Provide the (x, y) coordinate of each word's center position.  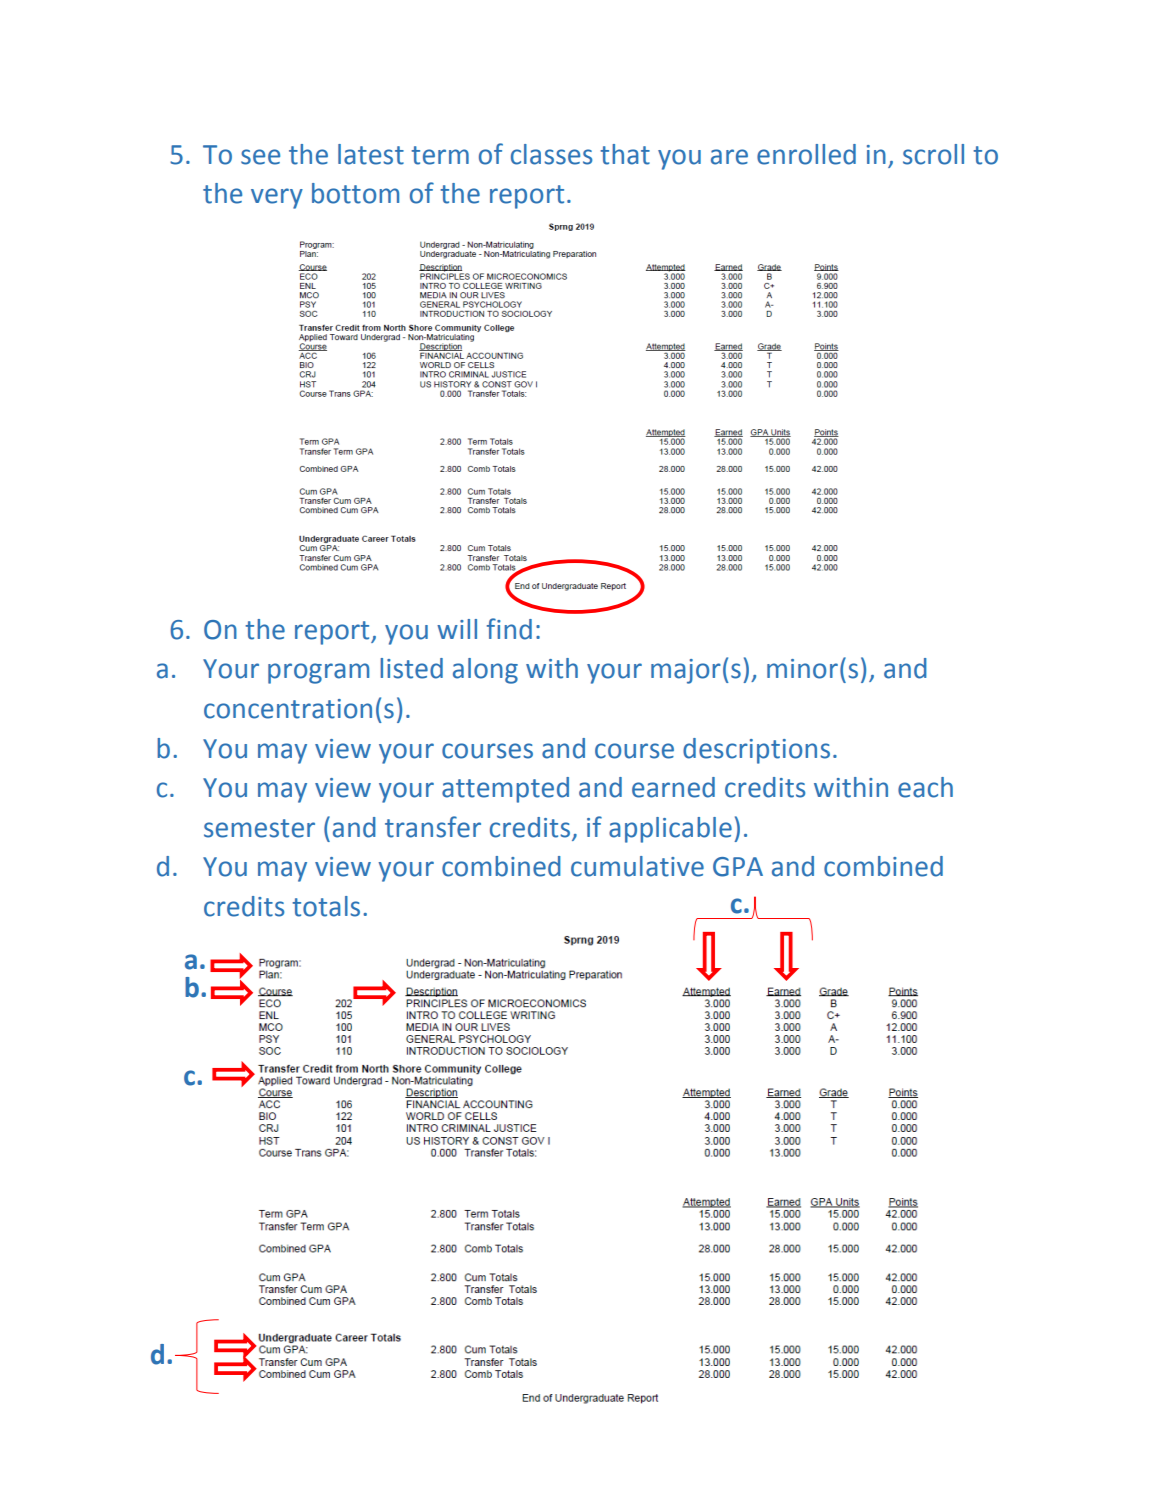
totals (326, 906)
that (625, 154)
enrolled (806, 154)
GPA (738, 867)
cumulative (637, 866)
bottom (355, 193)
